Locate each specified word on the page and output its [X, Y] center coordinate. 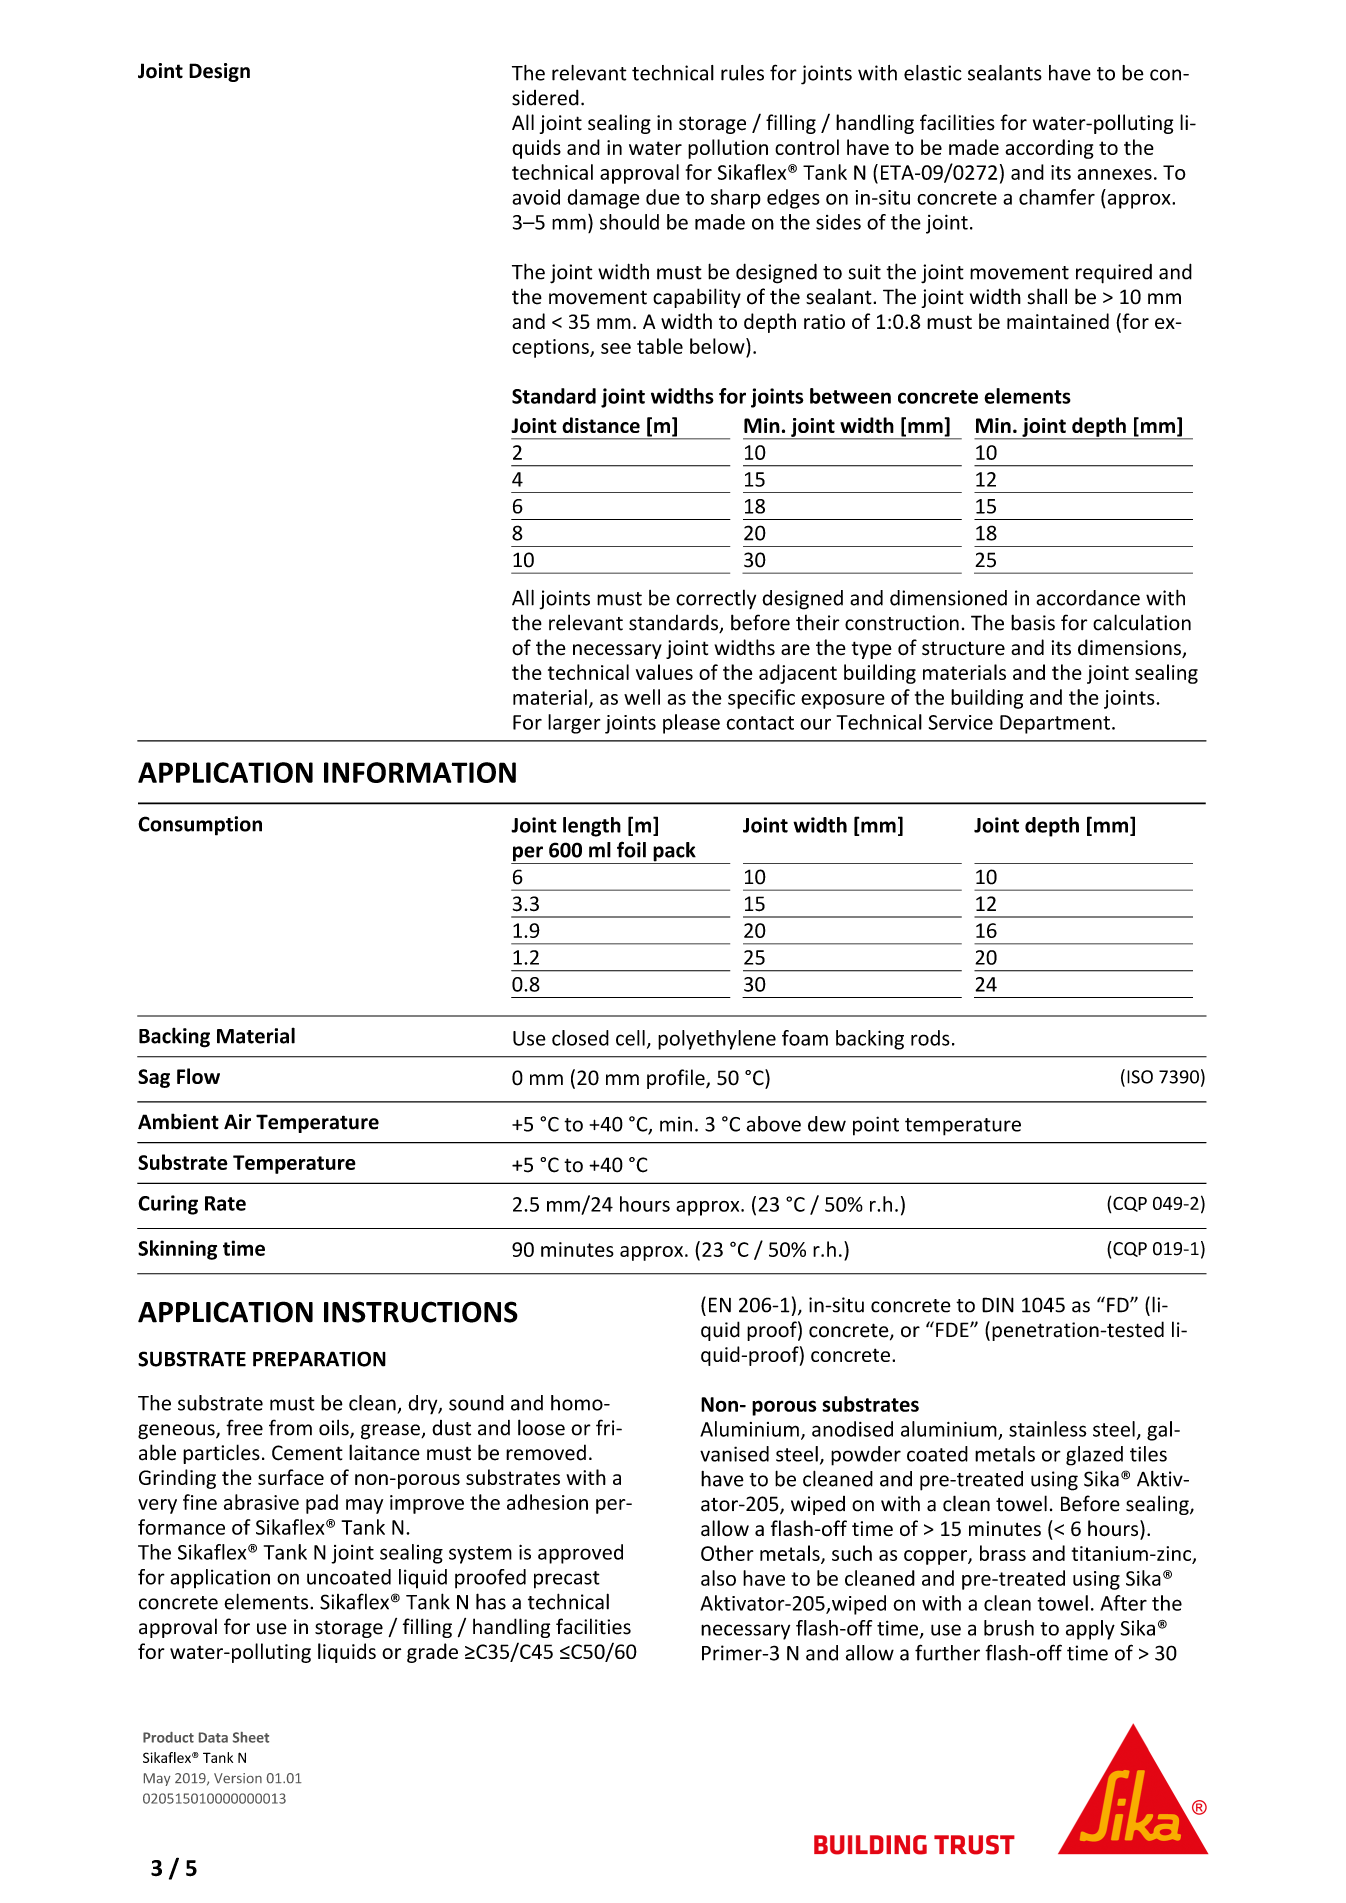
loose [541, 1427]
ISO [1140, 1077]
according [1049, 149]
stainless [1048, 1429]
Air [237, 1121]
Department [1055, 724]
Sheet [251, 1737]
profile [677, 1079]
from [290, 1427]
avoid [536, 197]
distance [601, 425]
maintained [1058, 321]
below [718, 346]
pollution [728, 149]
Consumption [200, 826]
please [691, 724]
